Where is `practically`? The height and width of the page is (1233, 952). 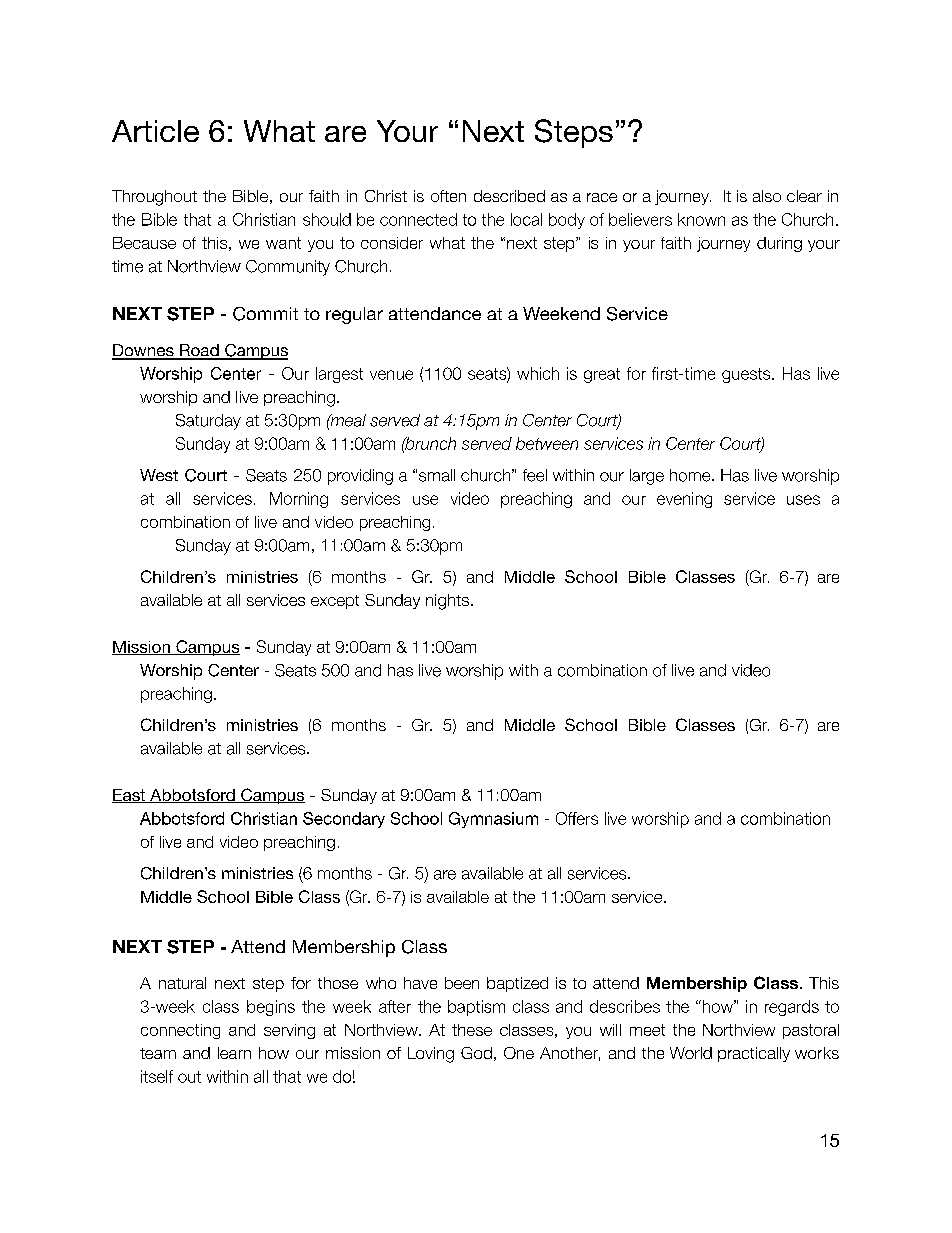
practically is located at coordinates (754, 1054).
